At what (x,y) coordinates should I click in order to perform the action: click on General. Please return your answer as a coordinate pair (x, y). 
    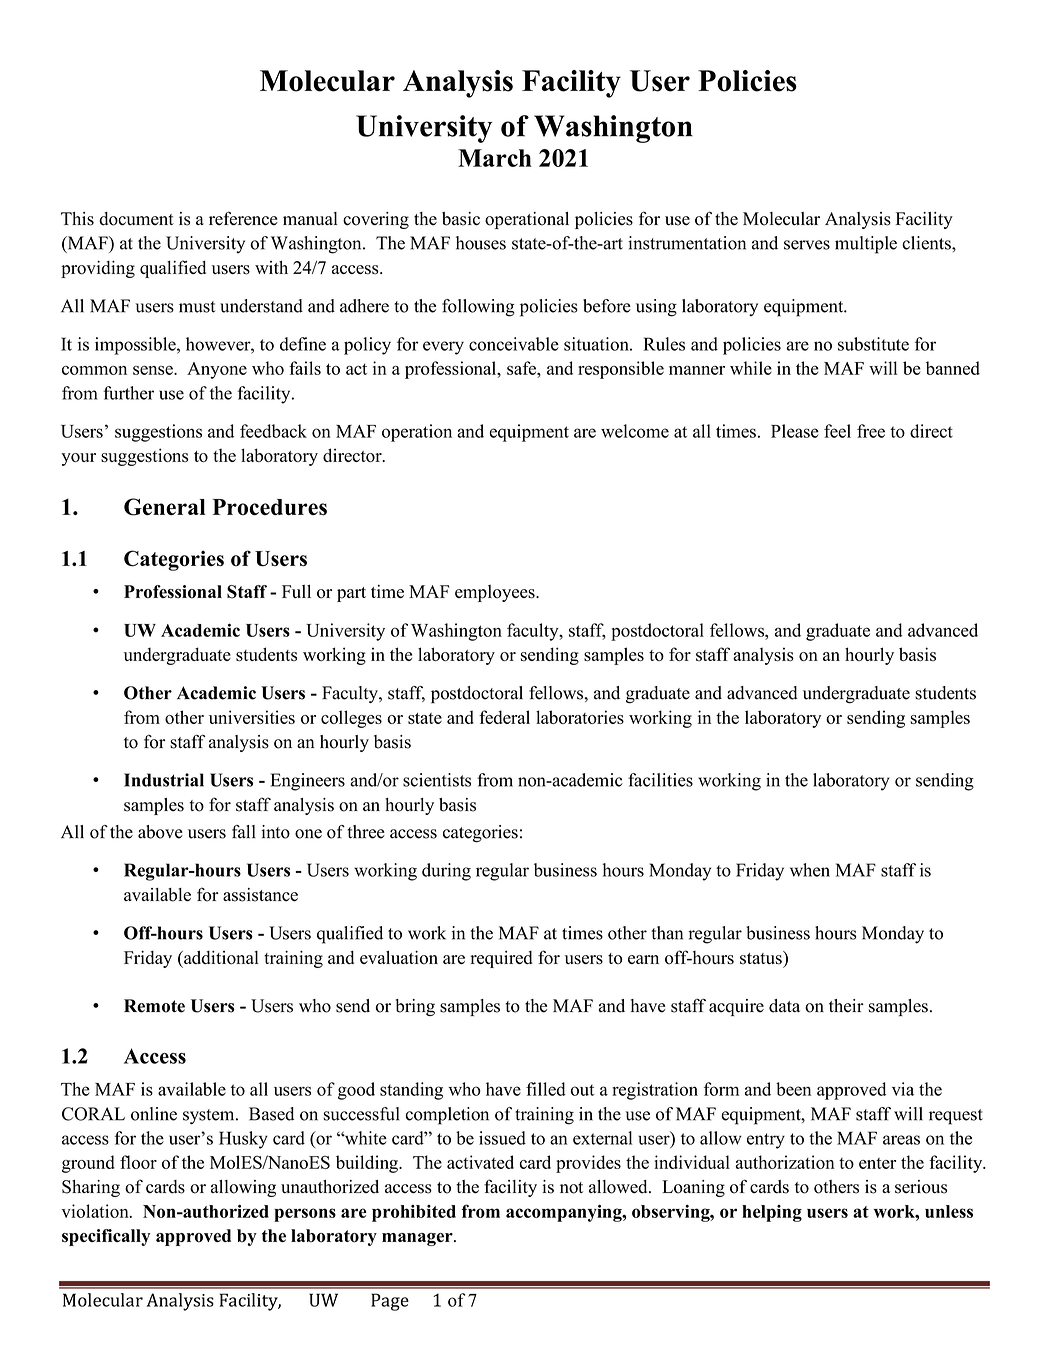
    Looking at the image, I should click on (165, 507).
